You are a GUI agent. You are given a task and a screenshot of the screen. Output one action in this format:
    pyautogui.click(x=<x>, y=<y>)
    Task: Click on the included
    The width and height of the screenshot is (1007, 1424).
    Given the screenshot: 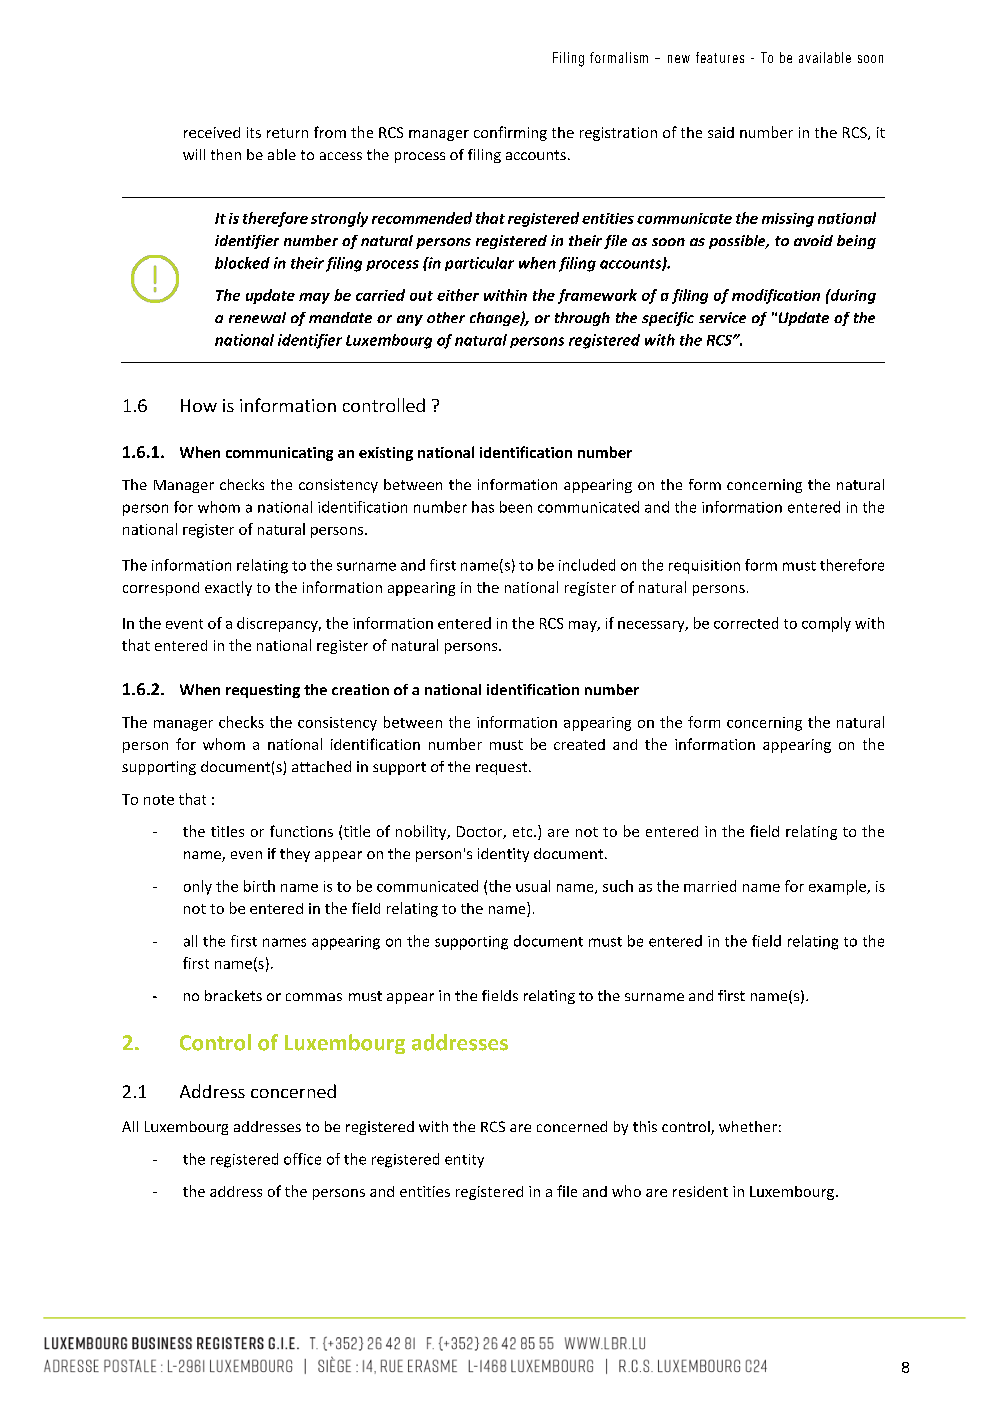 What is the action you would take?
    pyautogui.click(x=587, y=565)
